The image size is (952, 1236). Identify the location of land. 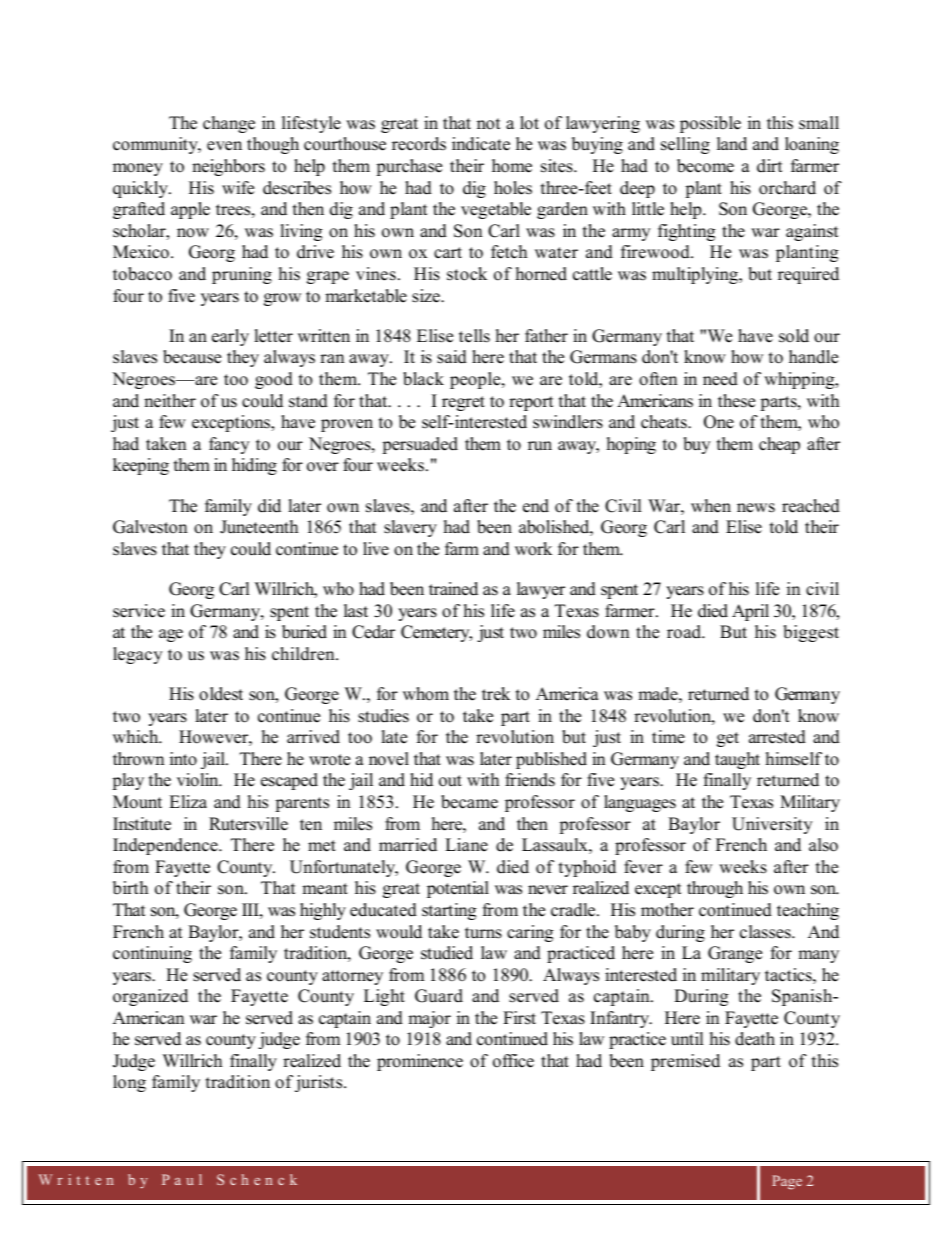
(732, 144).
